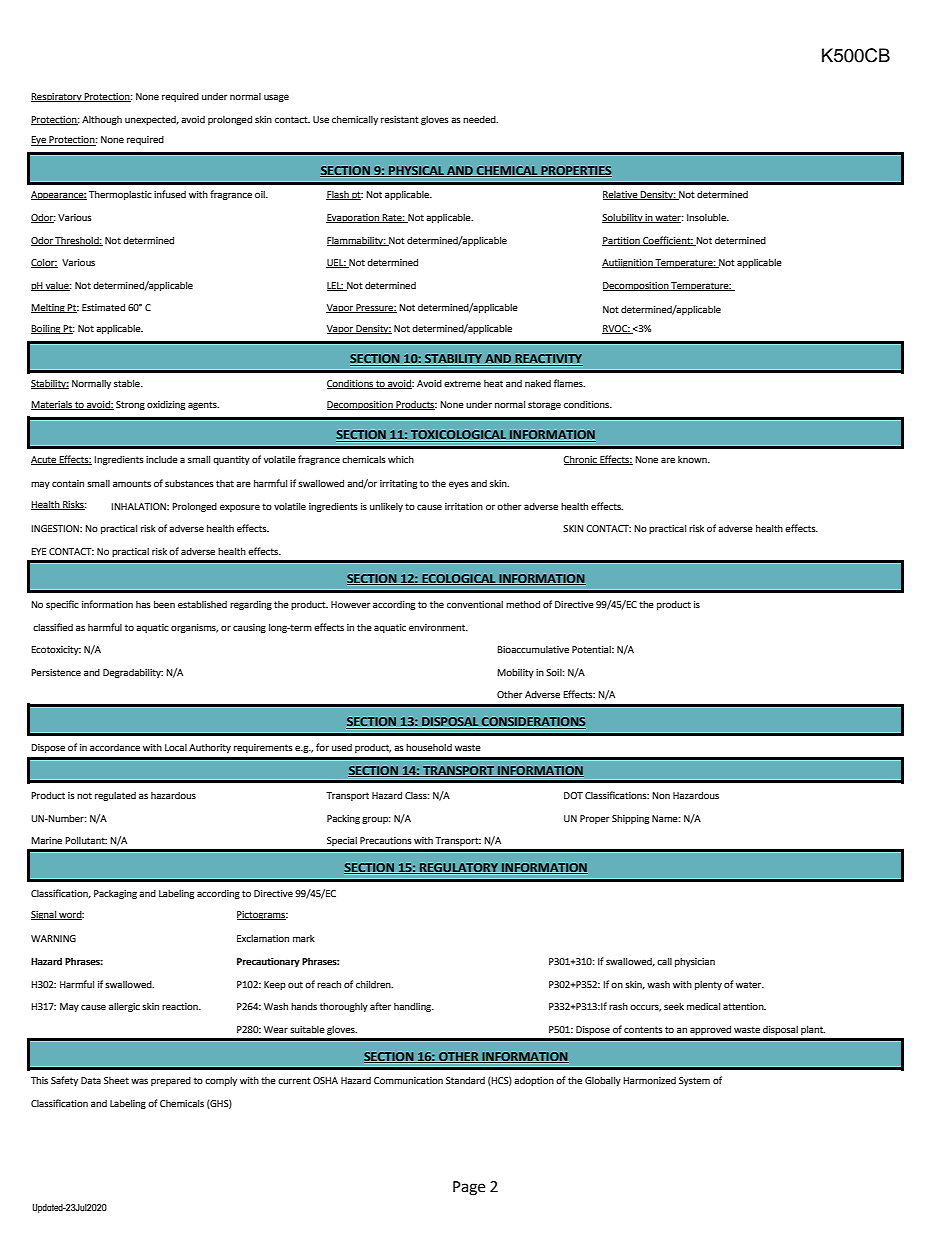  Describe the element at coordinates (143, 604) in the screenshot. I see `has` at that location.
